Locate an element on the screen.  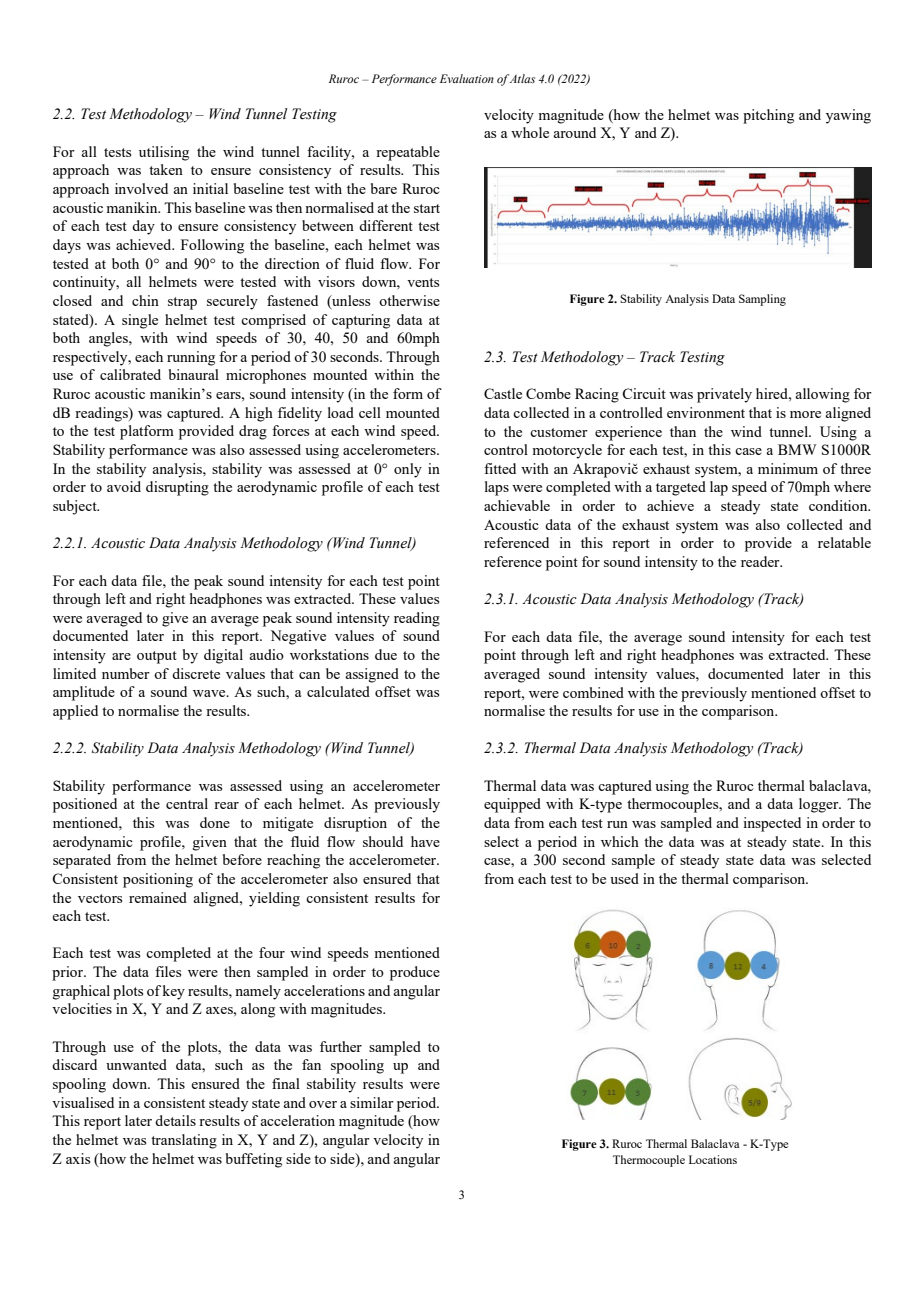
Evaluation is located at coordinates (467, 78).
